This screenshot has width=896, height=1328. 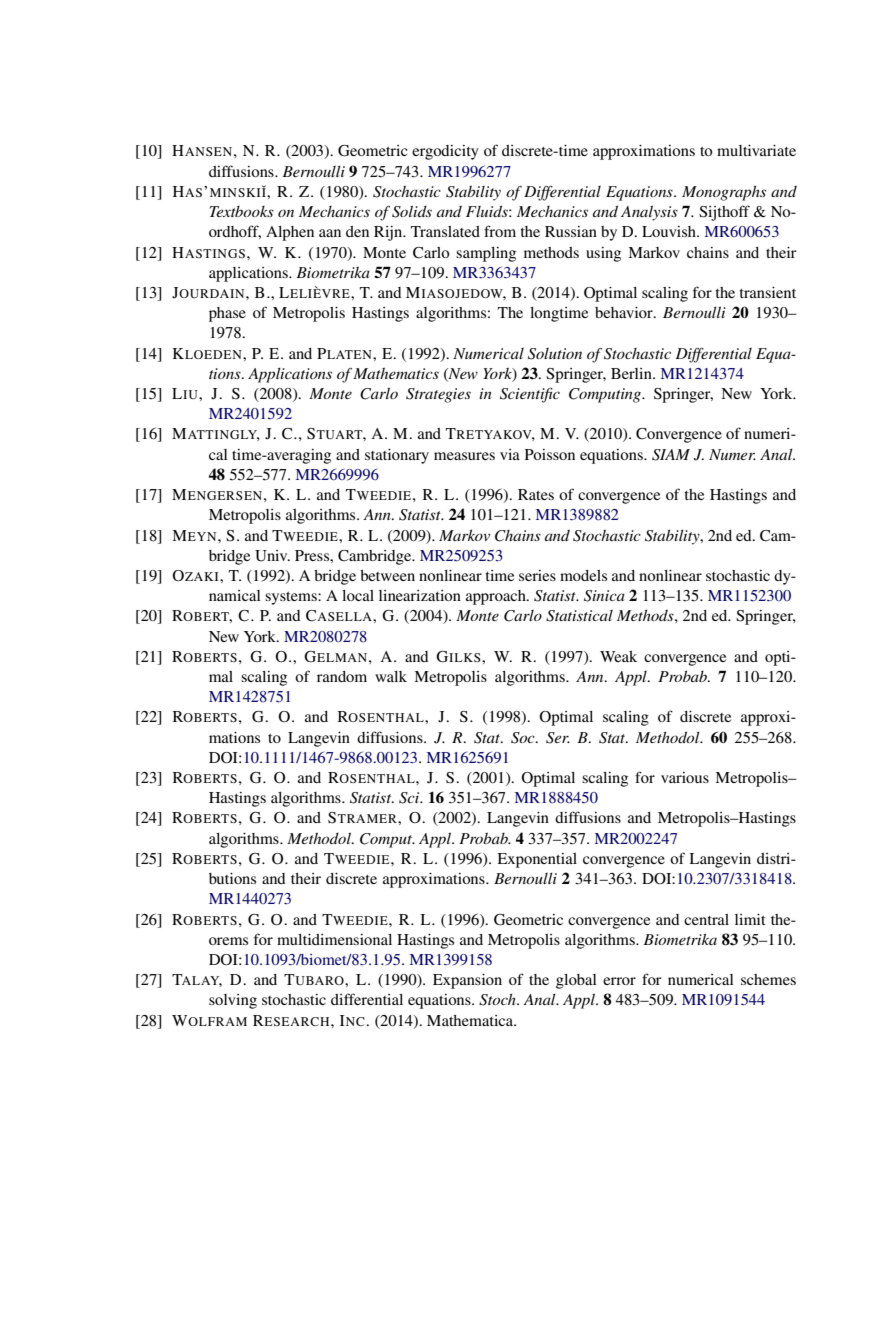 What do you see at coordinates (241, 211) in the screenshot?
I see `Textbooks` at bounding box center [241, 211].
